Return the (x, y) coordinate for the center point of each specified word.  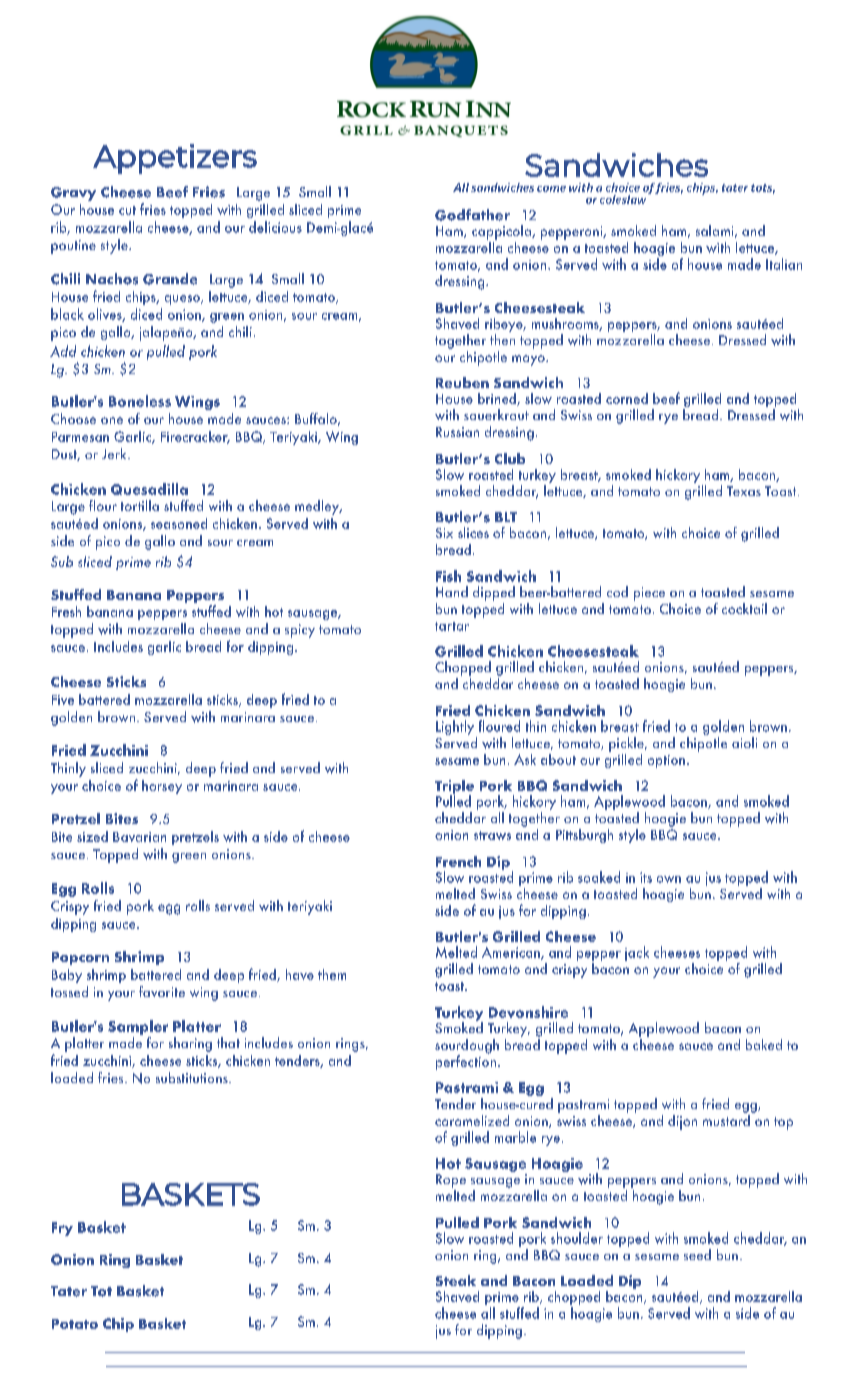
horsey (162, 787)
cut (127, 210)
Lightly (455, 727)
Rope (451, 1181)
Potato (75, 1324)
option (666, 761)
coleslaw (624, 198)
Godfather (472, 215)
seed (697, 1254)
